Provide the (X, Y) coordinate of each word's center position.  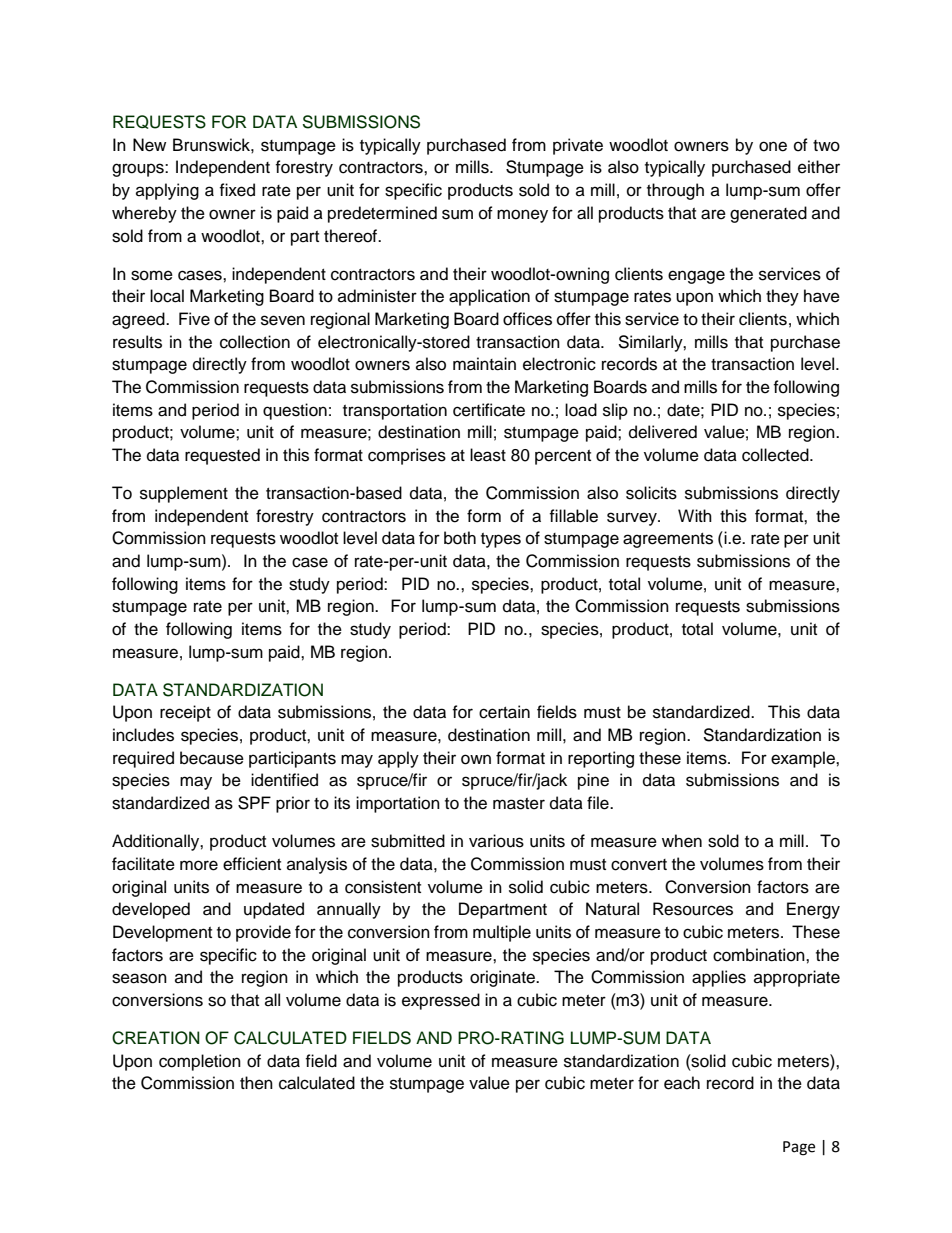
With (695, 515)
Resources (693, 909)
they (782, 297)
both (460, 538)
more (199, 865)
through (675, 191)
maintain (484, 364)
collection (255, 342)
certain (504, 712)
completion (200, 1062)
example (804, 759)
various (496, 841)
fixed (237, 190)
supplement (184, 494)
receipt (185, 713)
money (522, 216)
